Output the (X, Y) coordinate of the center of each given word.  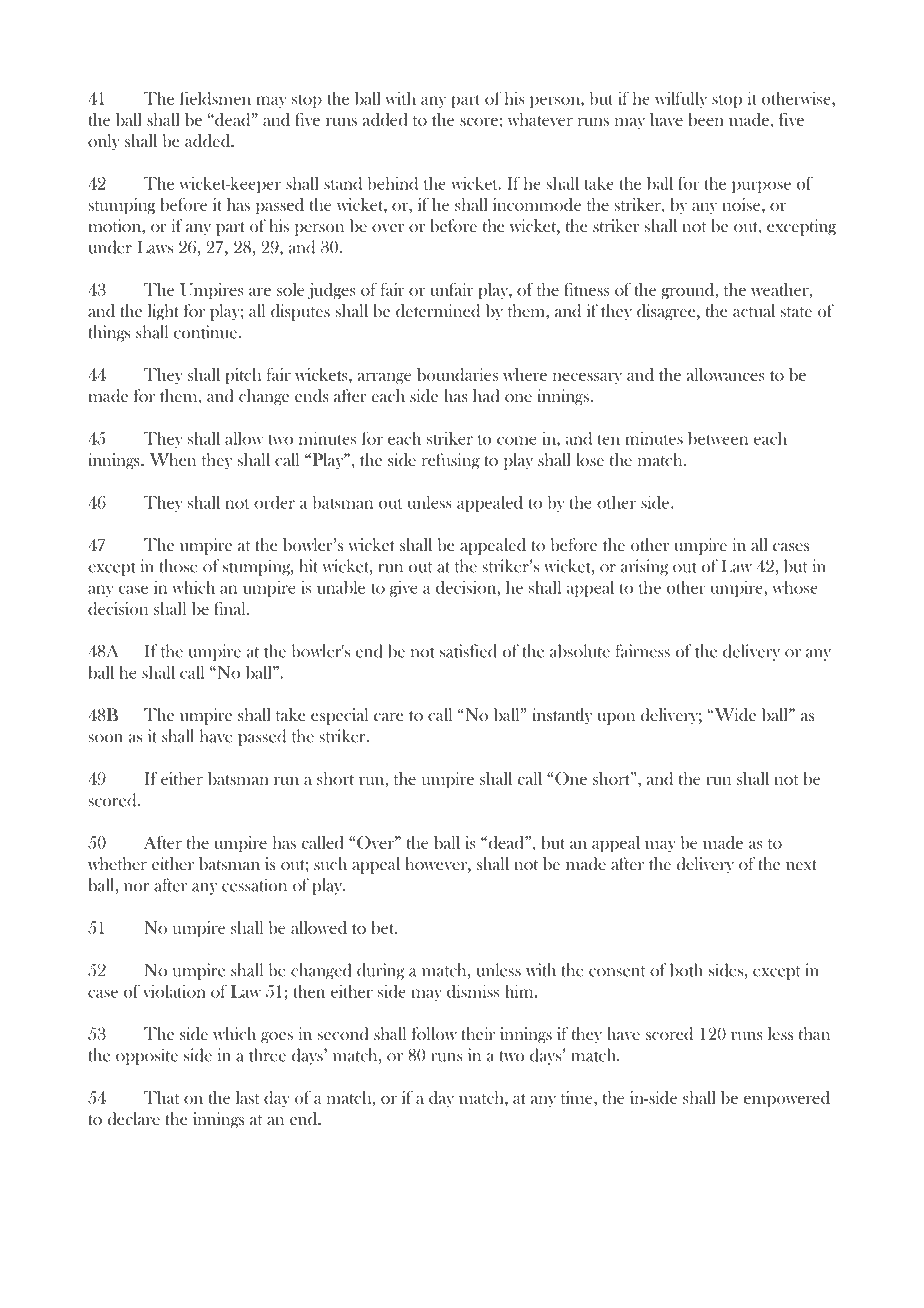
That (161, 1097)
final (231, 608)
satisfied (468, 651)
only (104, 142)
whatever (540, 119)
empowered (787, 1099)
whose (795, 587)
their (478, 1033)
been (706, 119)
